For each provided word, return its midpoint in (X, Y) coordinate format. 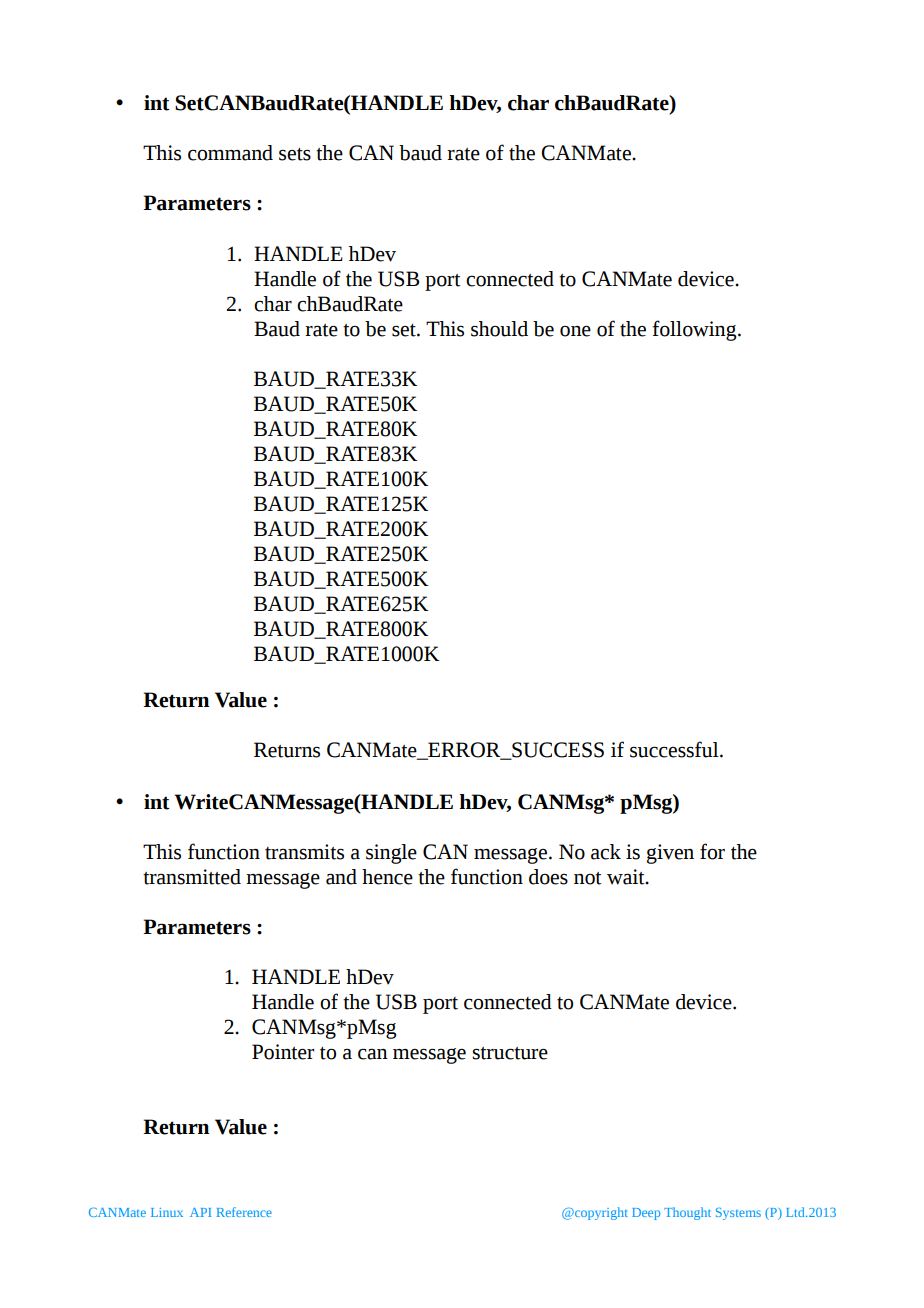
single (391, 854)
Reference (244, 1212)
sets (295, 154)
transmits (304, 852)
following (695, 330)
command (230, 153)
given (670, 854)
